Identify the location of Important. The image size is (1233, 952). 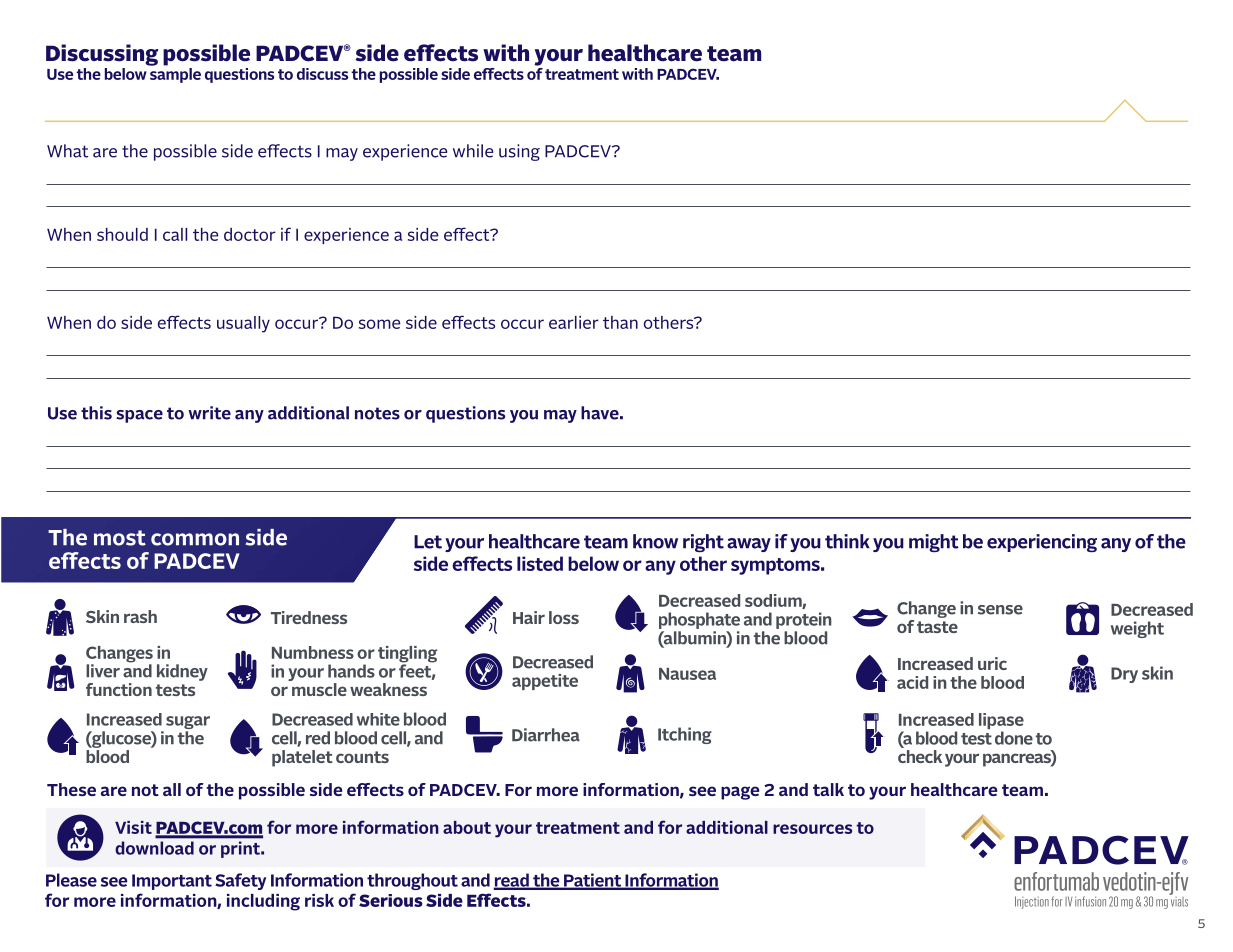
(172, 882).
